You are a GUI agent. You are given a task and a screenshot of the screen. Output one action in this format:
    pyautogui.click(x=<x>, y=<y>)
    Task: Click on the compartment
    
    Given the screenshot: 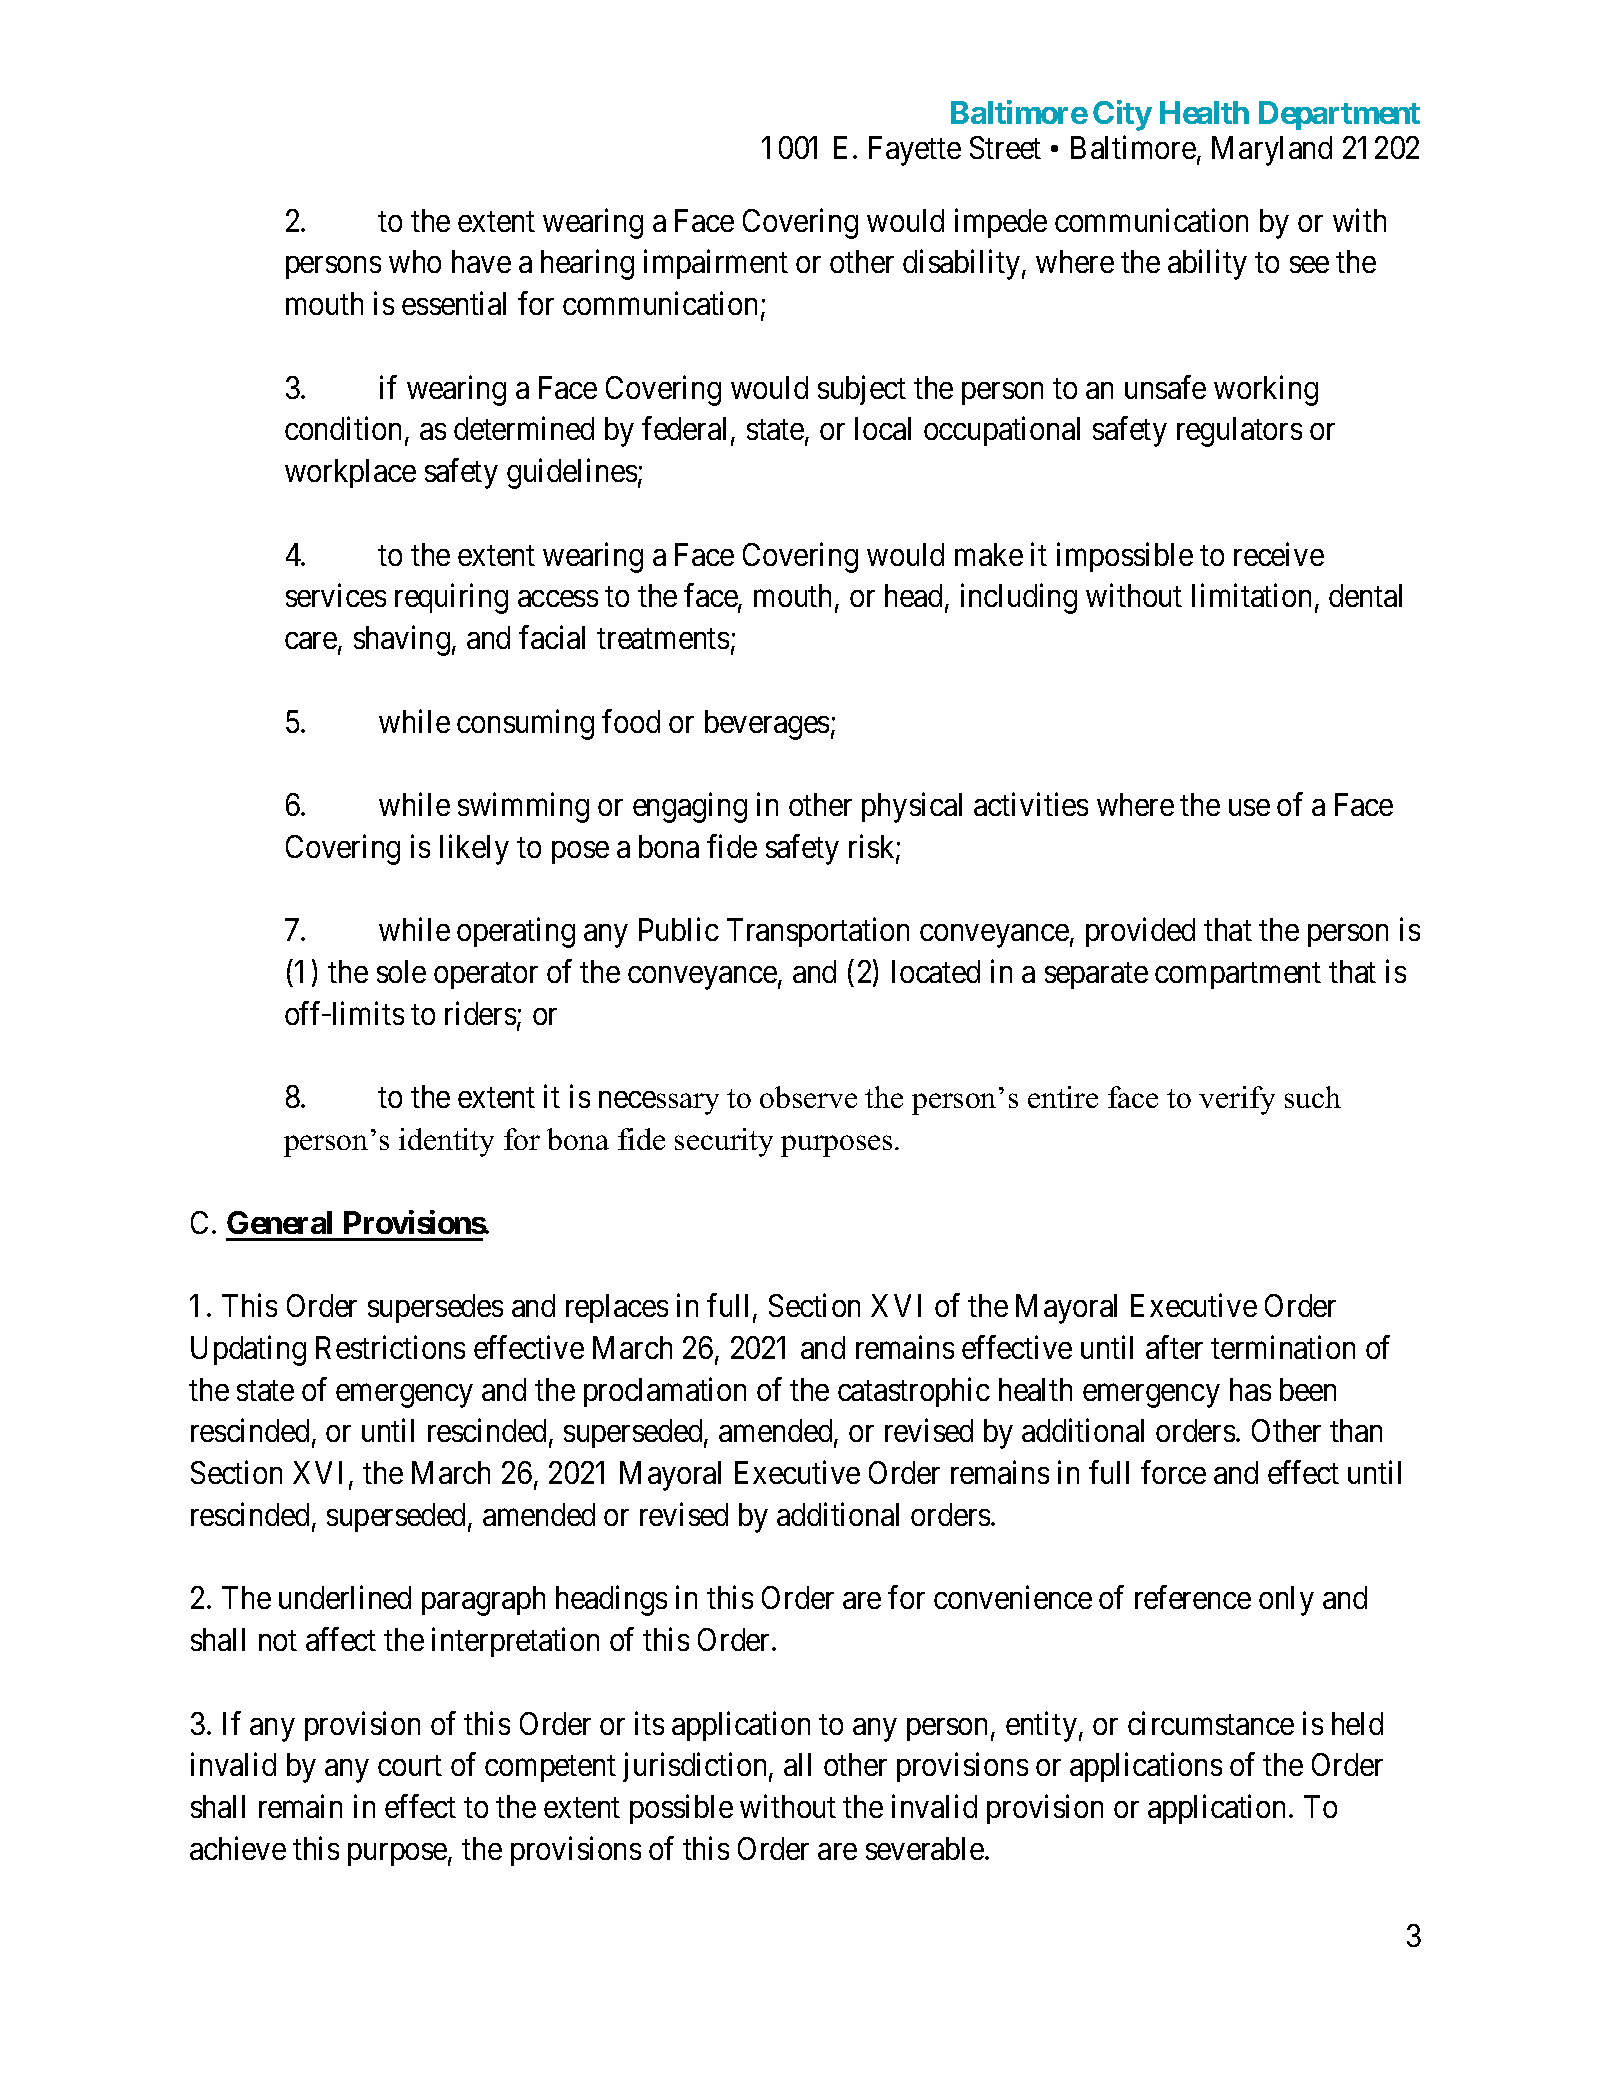 What is the action you would take?
    pyautogui.click(x=1238, y=976)
